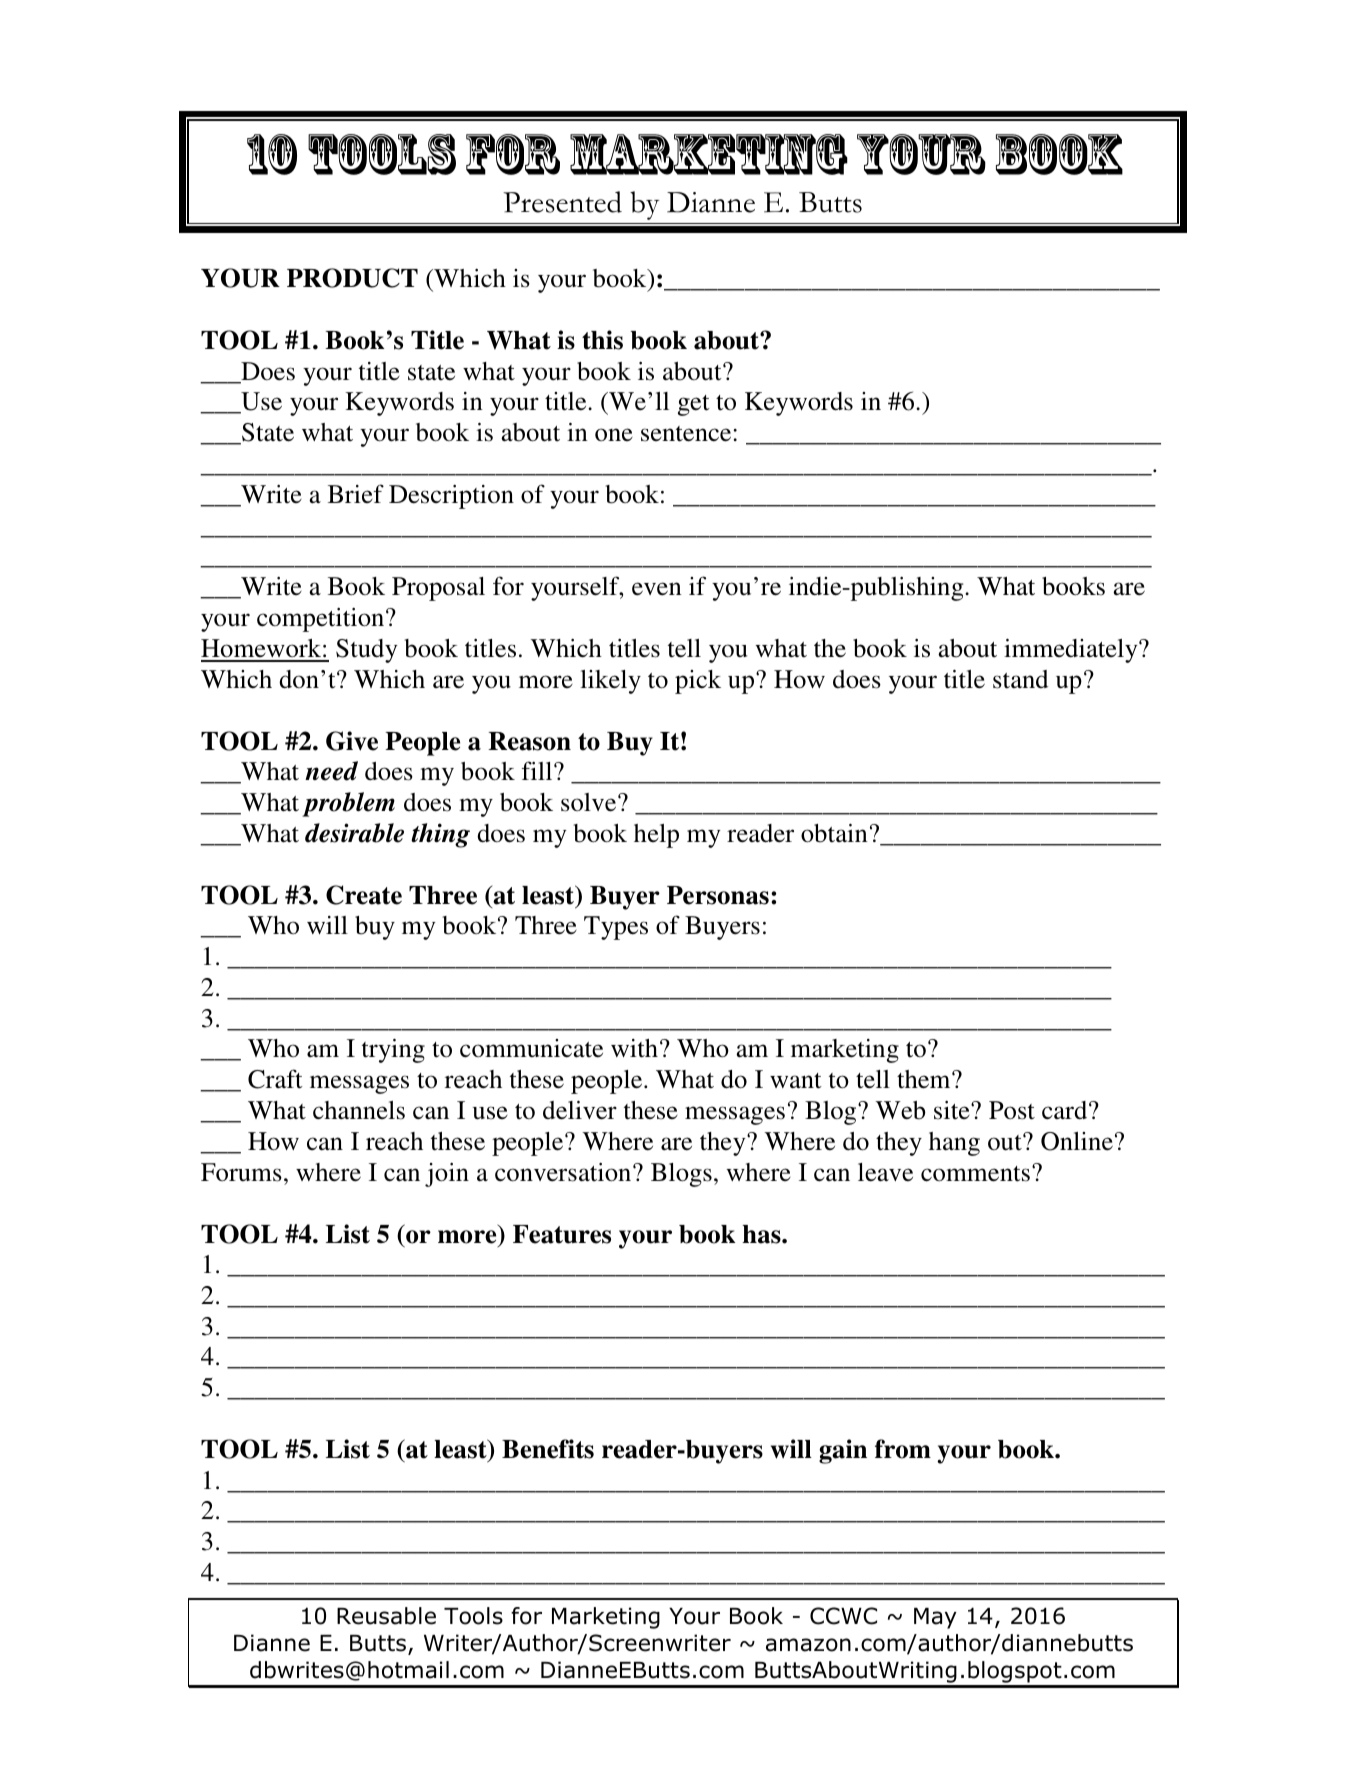 The height and width of the screenshot is (1768, 1366). Describe the element at coordinates (352, 278) in the screenshot. I see `PRODUCT` at that location.
